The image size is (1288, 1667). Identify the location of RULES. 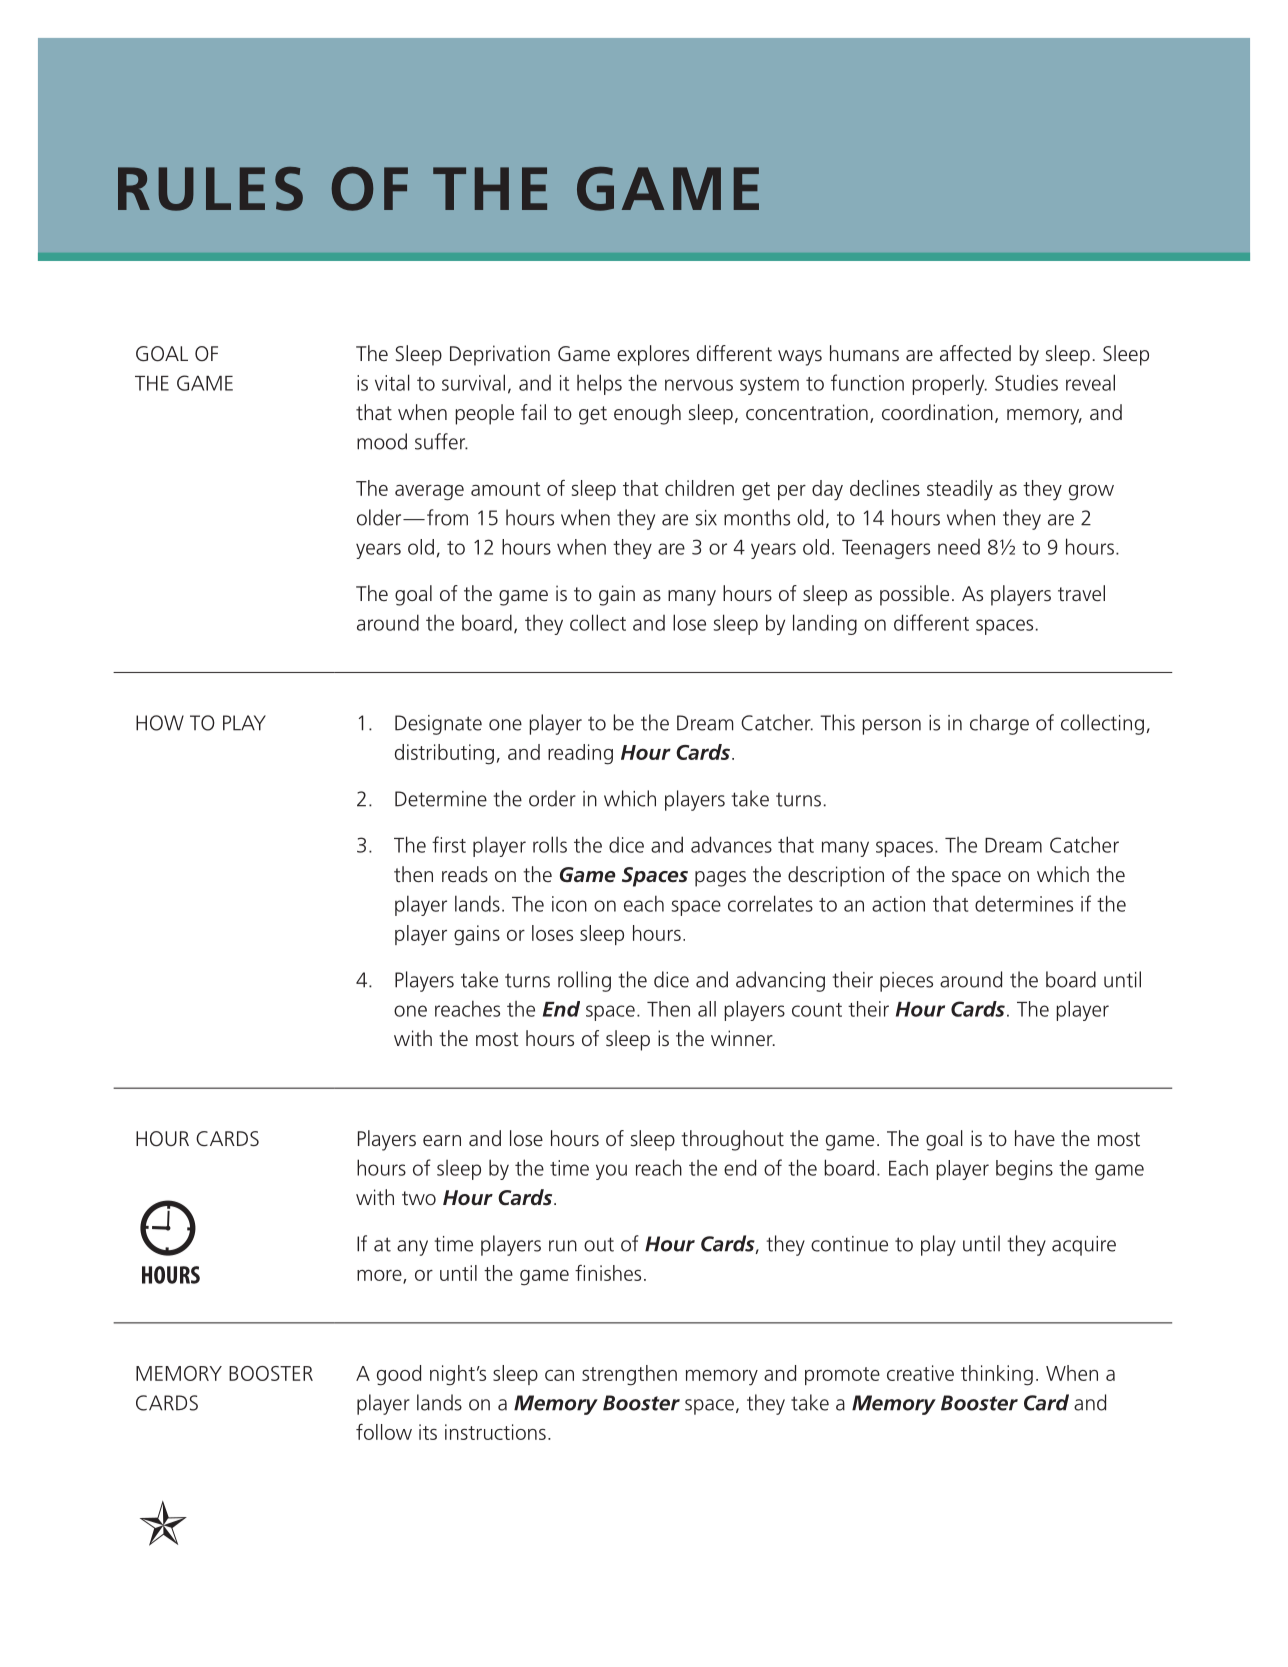
(210, 189).
